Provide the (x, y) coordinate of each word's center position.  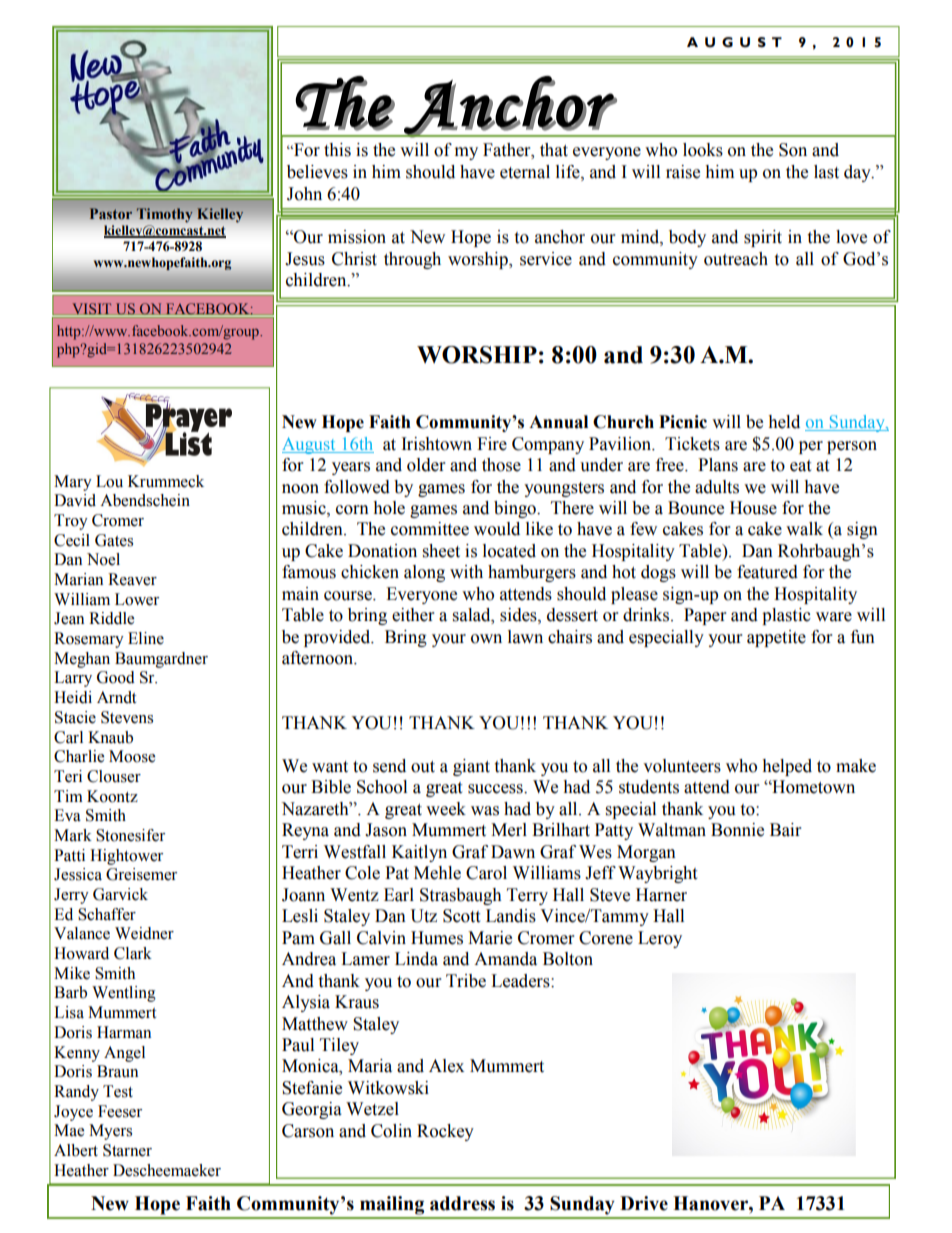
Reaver (132, 579)
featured (767, 572)
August (310, 445)
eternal (525, 172)
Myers (110, 1132)
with (466, 572)
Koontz (112, 796)
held (784, 422)
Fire (492, 444)
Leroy (660, 939)
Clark (133, 953)
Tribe (466, 981)
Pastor (110, 213)
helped (787, 767)
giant (471, 767)
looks (703, 150)
